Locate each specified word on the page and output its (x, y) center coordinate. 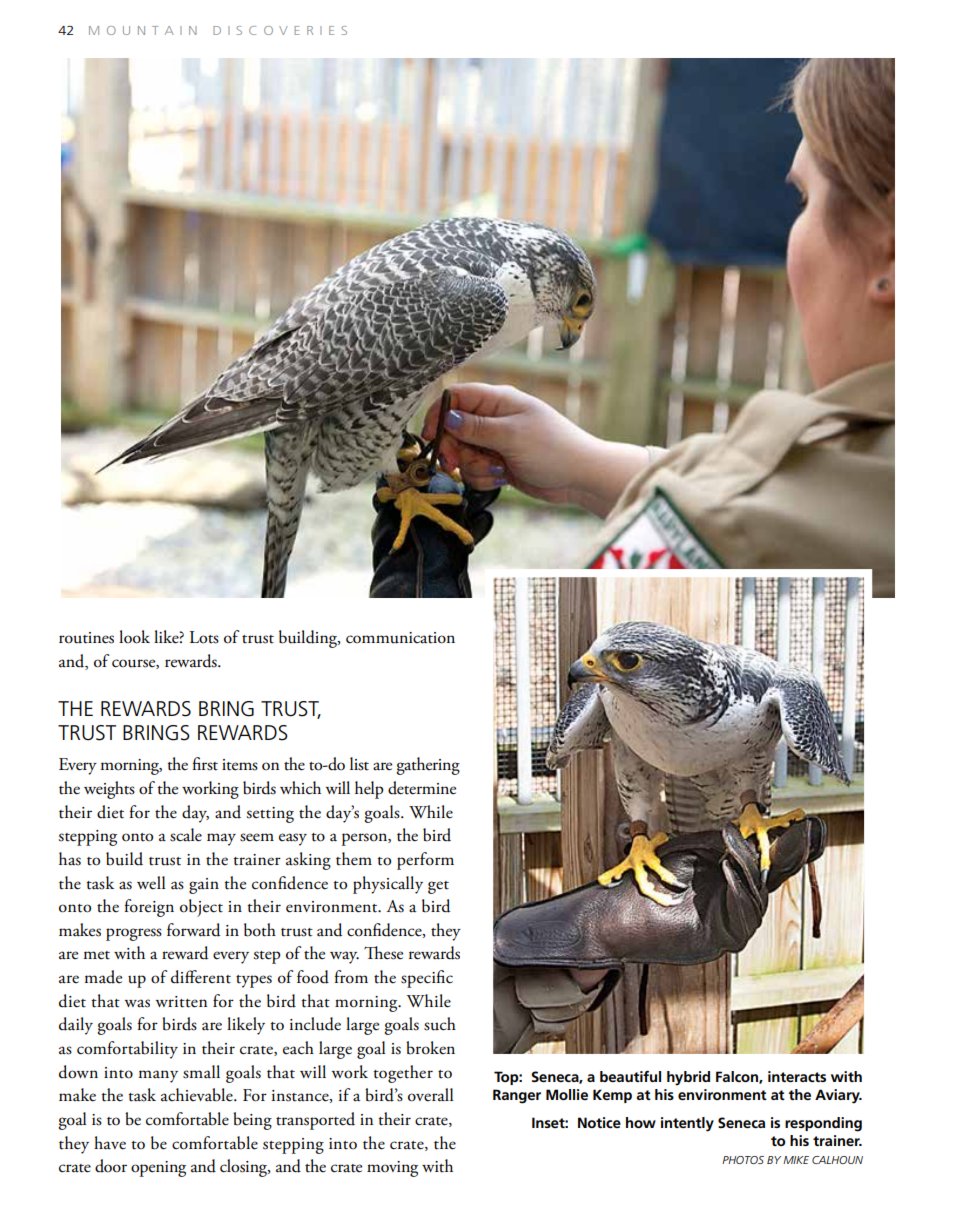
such (440, 1024)
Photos (743, 1160)
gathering (428, 766)
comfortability (127, 1050)
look (134, 637)
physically (388, 885)
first (205, 764)
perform (425, 861)
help (369, 790)
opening (158, 1169)
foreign (149, 908)
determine (422, 788)
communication (400, 638)
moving (392, 1169)
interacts (797, 1076)
